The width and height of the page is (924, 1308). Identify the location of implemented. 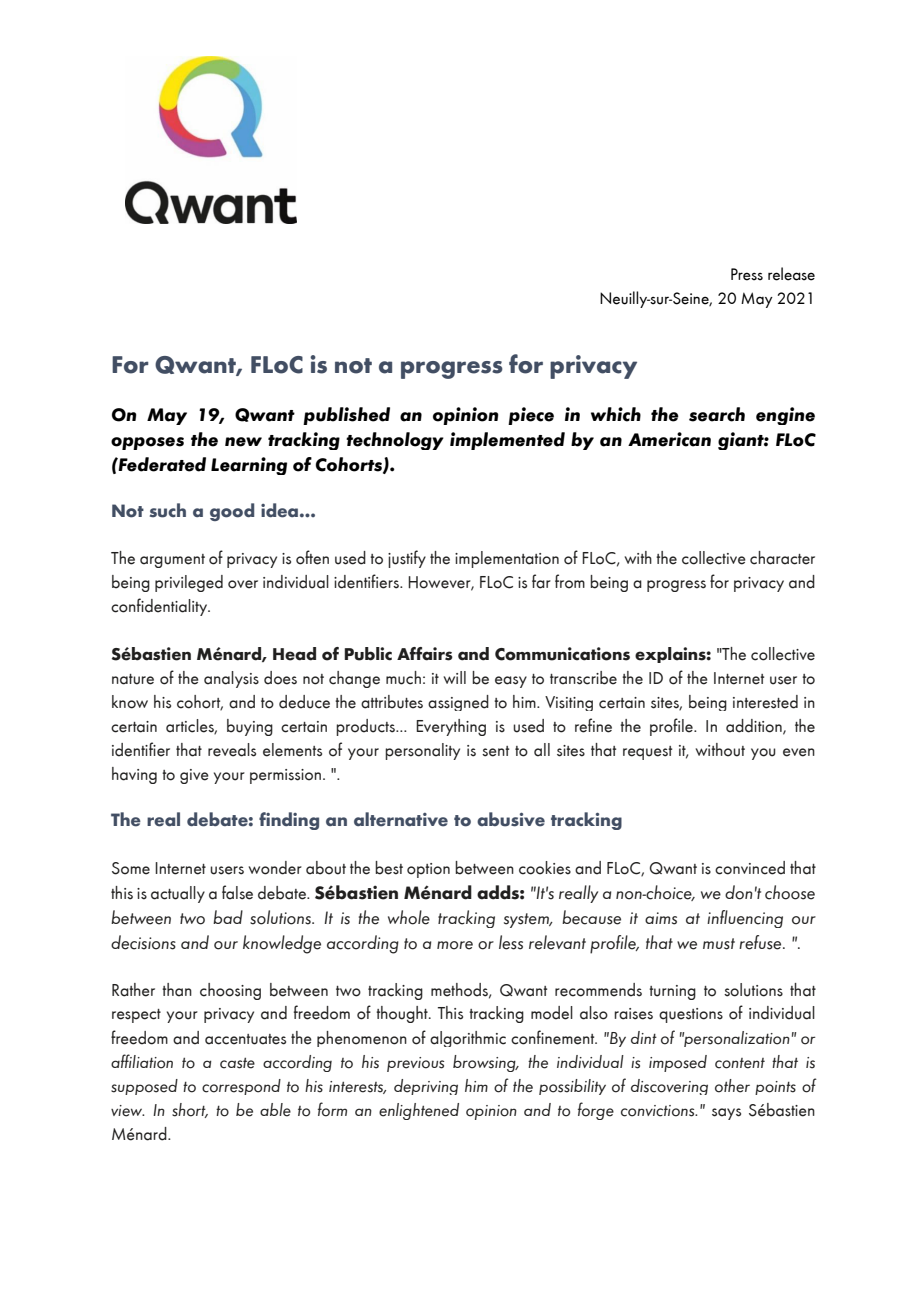
(507, 441).
